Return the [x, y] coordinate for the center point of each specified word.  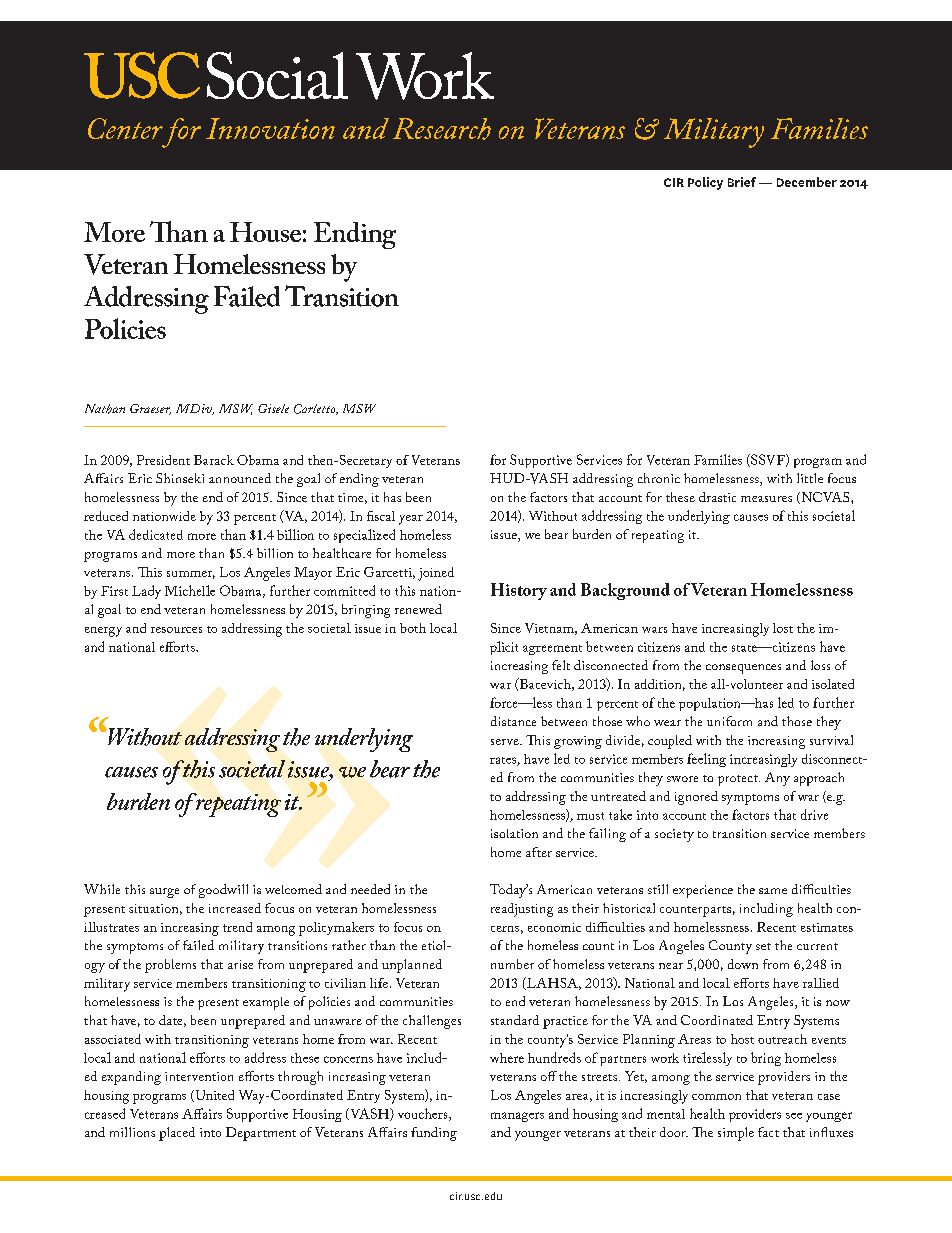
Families [718, 459]
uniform [729, 721]
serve [506, 742]
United [213, 1096]
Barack [214, 460]
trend [237, 927]
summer [191, 575]
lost [783, 628]
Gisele [273, 408]
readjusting [522, 910]
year [411, 520]
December [807, 182]
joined [436, 574]
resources [176, 630]
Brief [742, 182]
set [763, 946]
